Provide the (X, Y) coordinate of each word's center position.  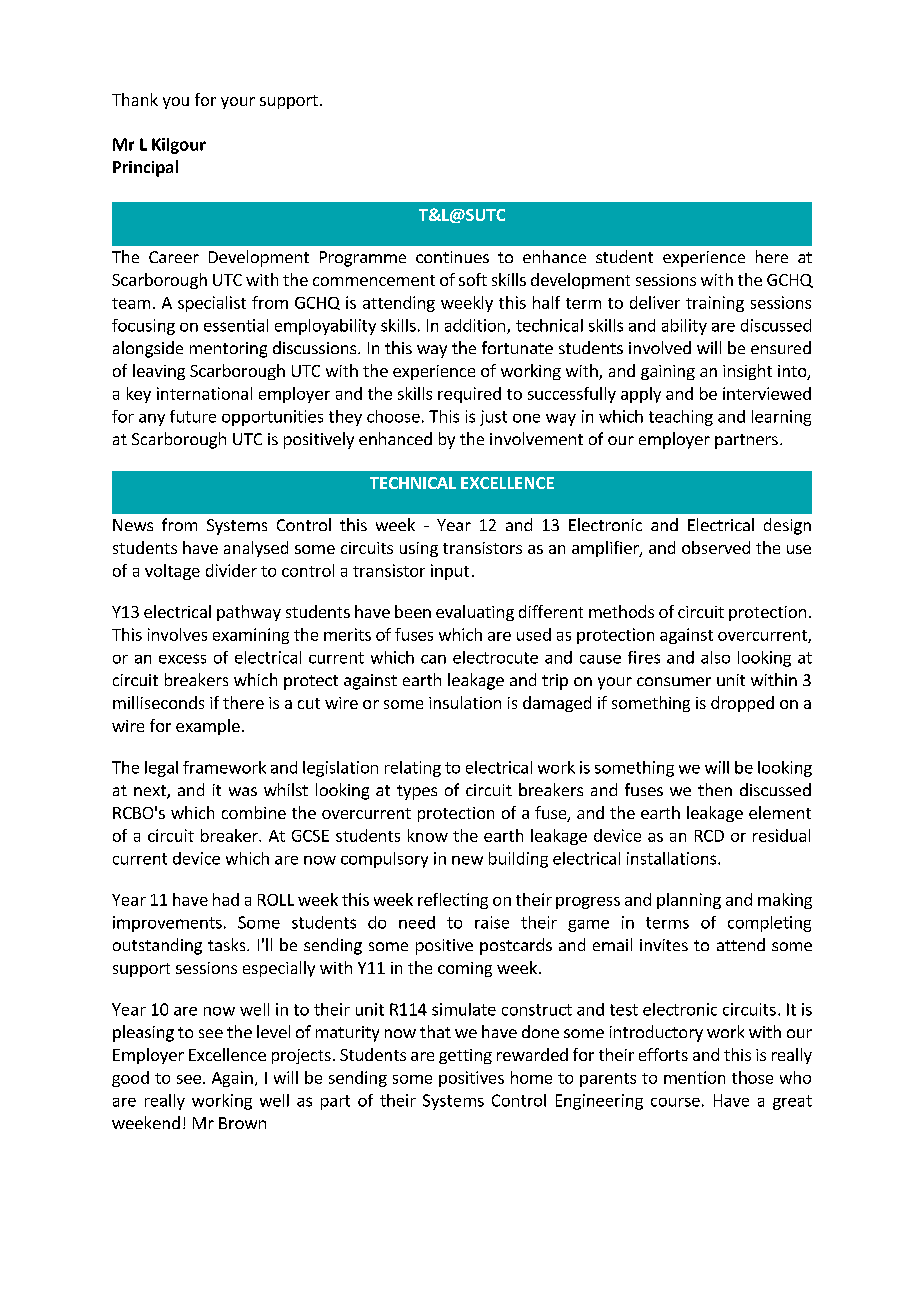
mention (694, 1077)
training (715, 304)
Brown (242, 1123)
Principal (145, 168)
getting (465, 1056)
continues (452, 257)
